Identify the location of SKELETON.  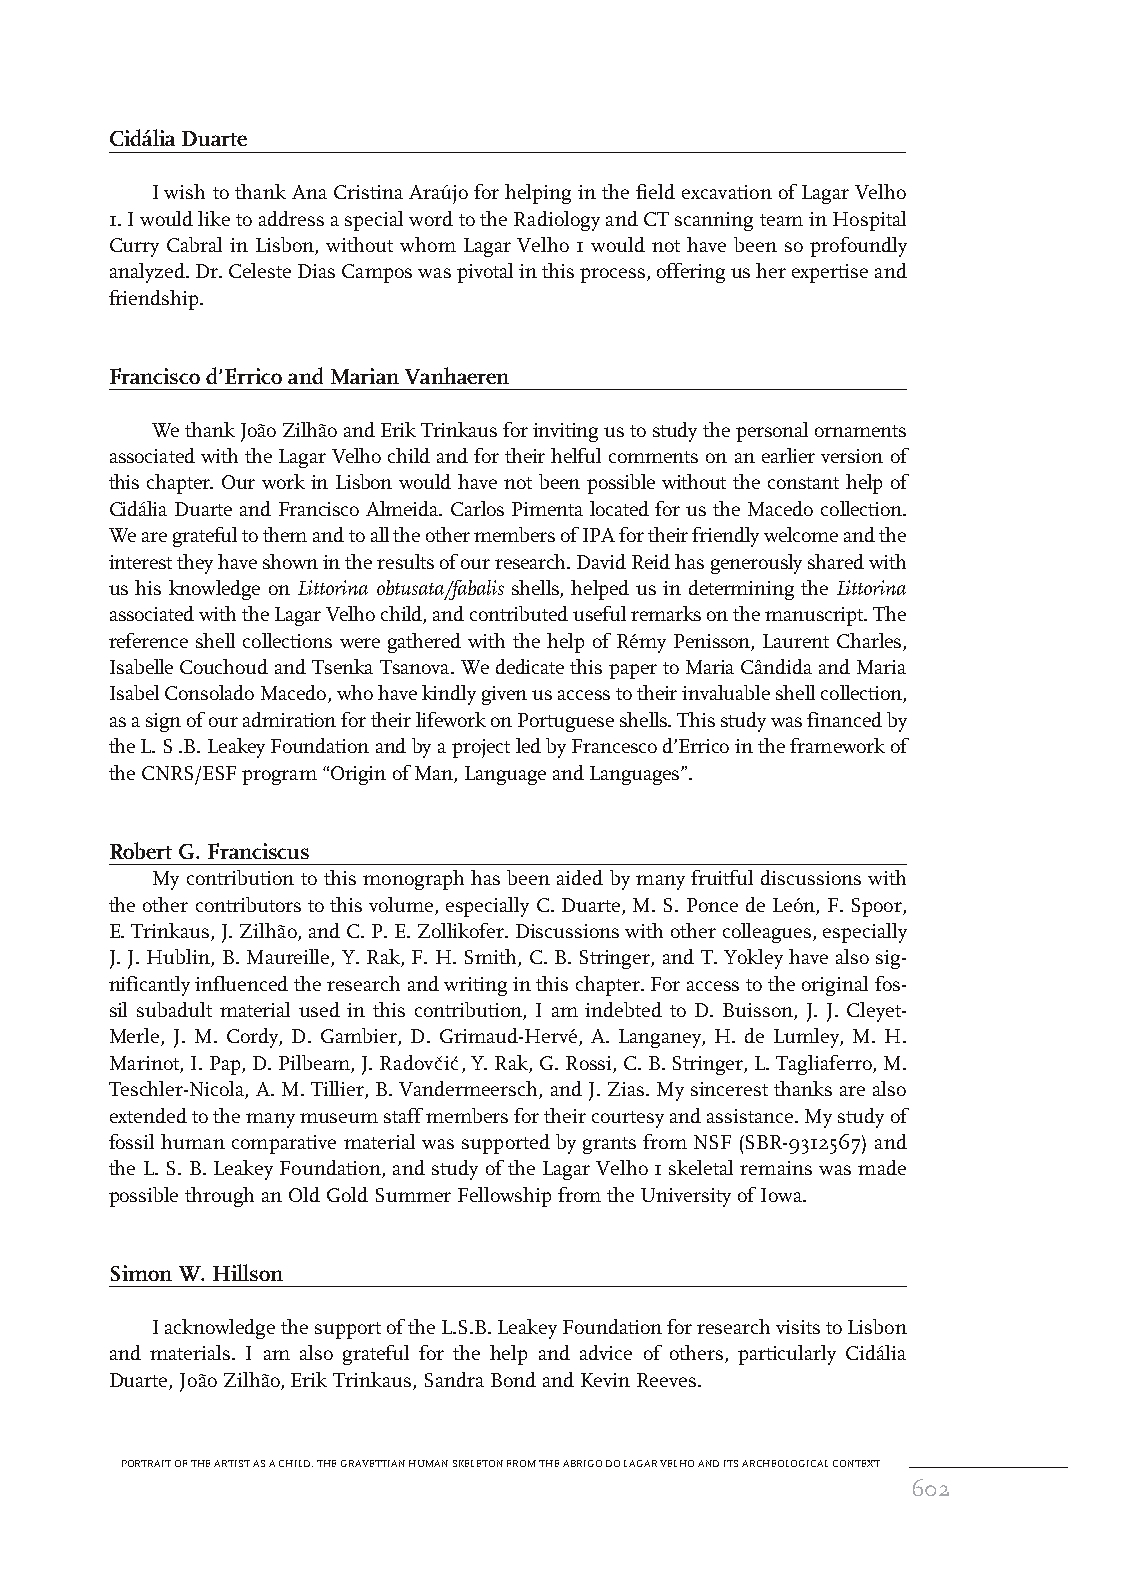
(478, 1463).
